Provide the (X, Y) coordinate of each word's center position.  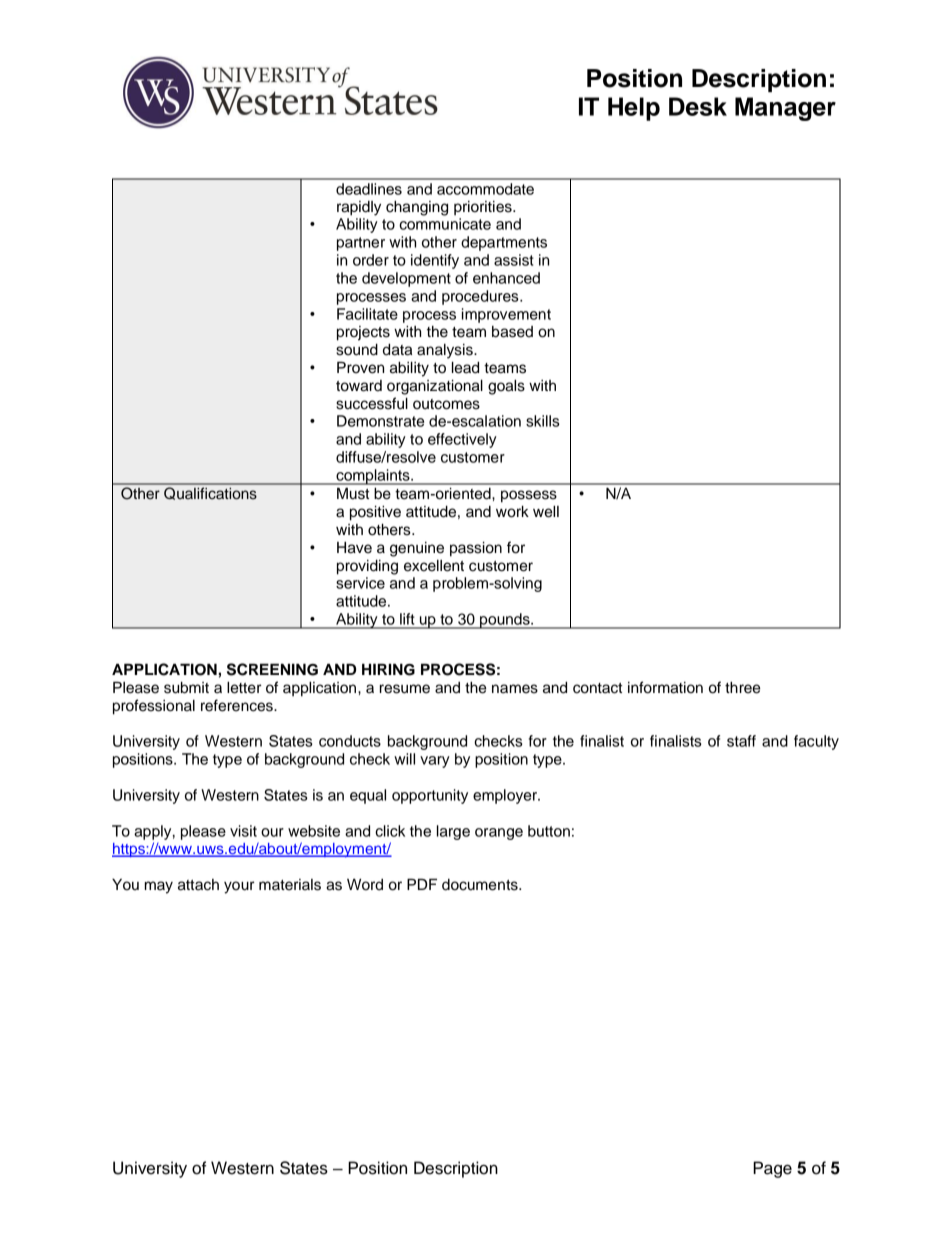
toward (359, 386)
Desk (698, 106)
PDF (422, 884)
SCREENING (272, 669)
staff (741, 741)
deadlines (369, 189)
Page (772, 1169)
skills (543, 421)
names (515, 689)
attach (198, 885)
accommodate (485, 189)
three (742, 688)
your (239, 887)
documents (481, 885)
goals (506, 387)
